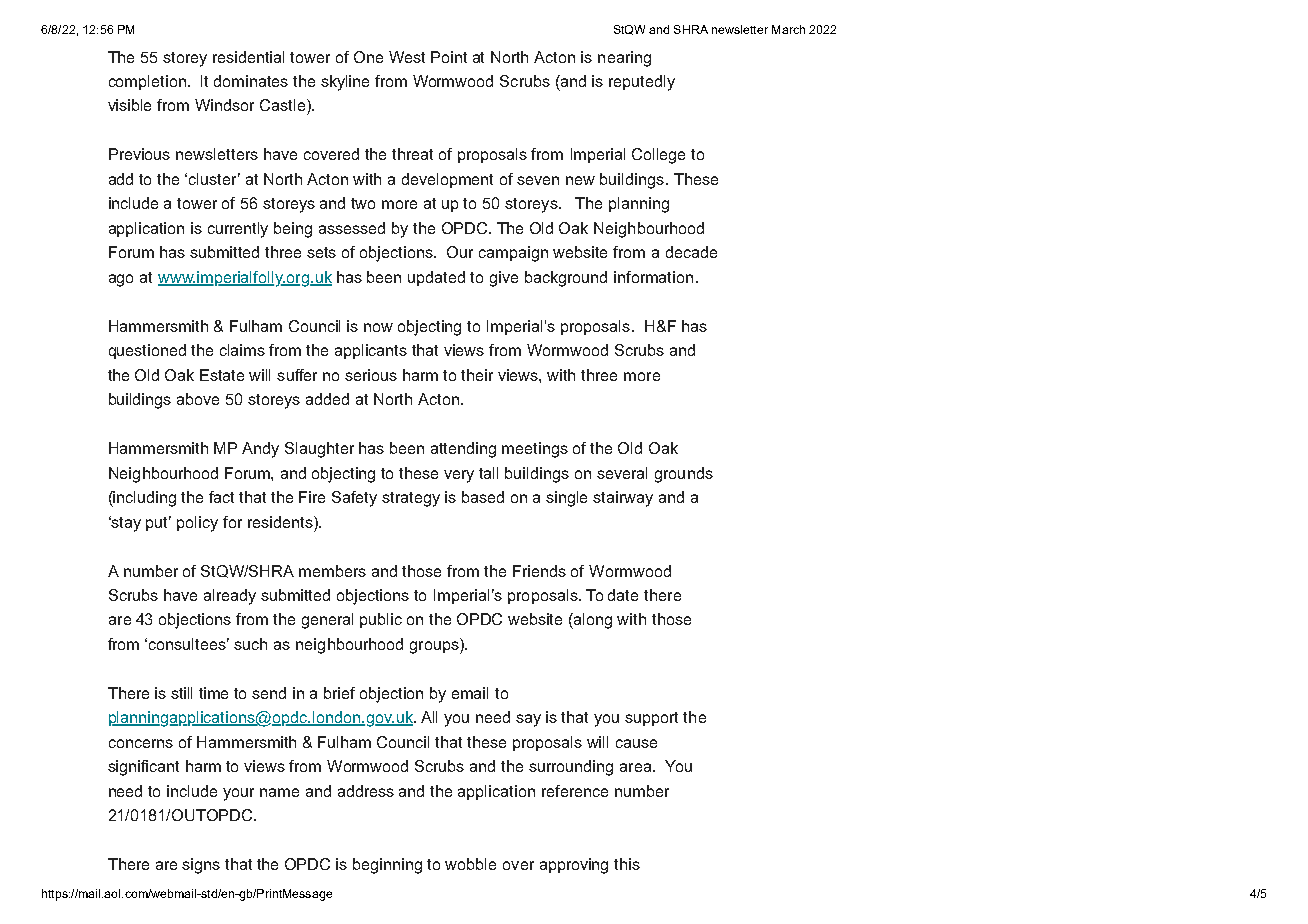  What do you see at coordinates (539, 571) in the screenshot?
I see `Friends` at bounding box center [539, 571].
